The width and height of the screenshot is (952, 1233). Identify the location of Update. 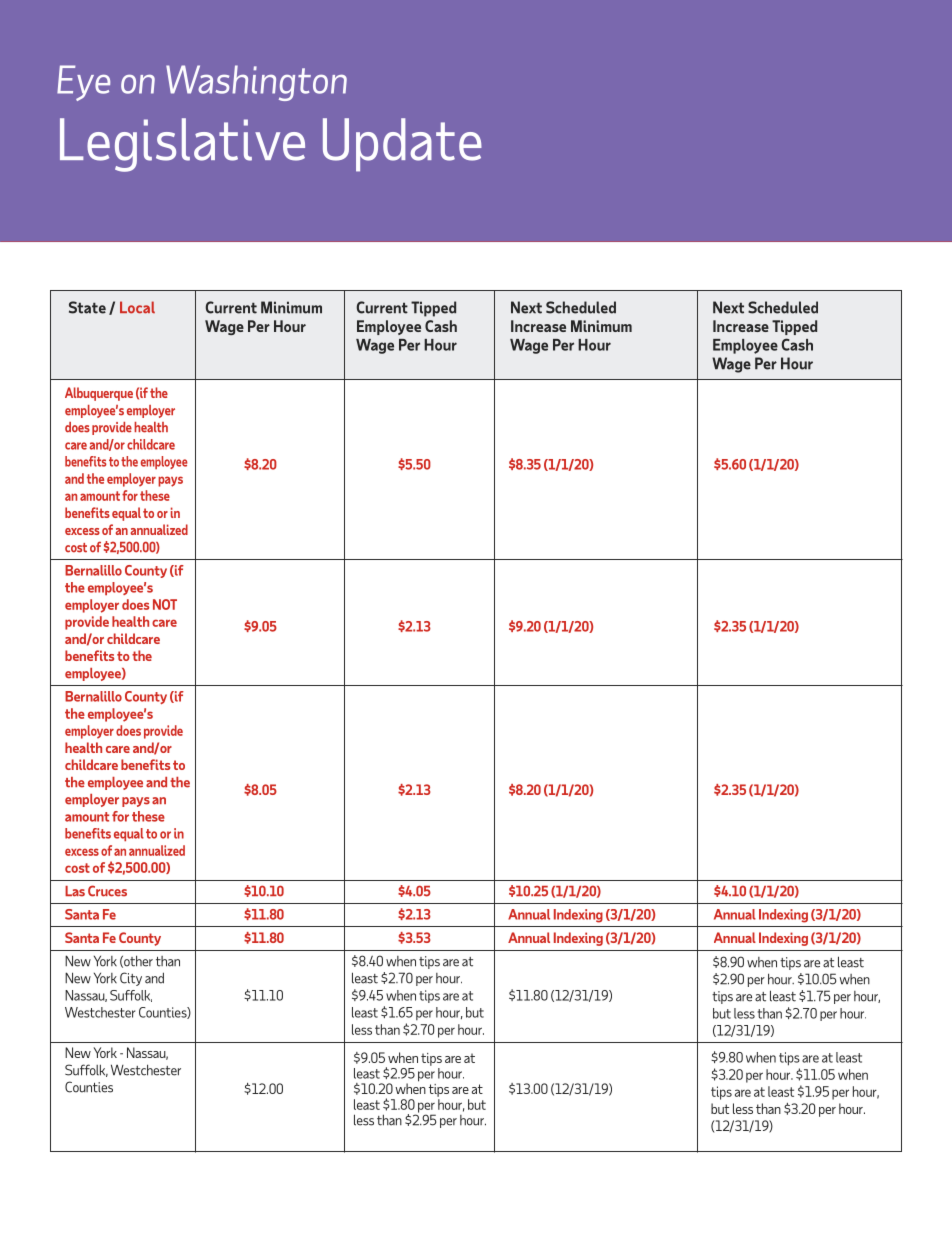
(402, 145).
